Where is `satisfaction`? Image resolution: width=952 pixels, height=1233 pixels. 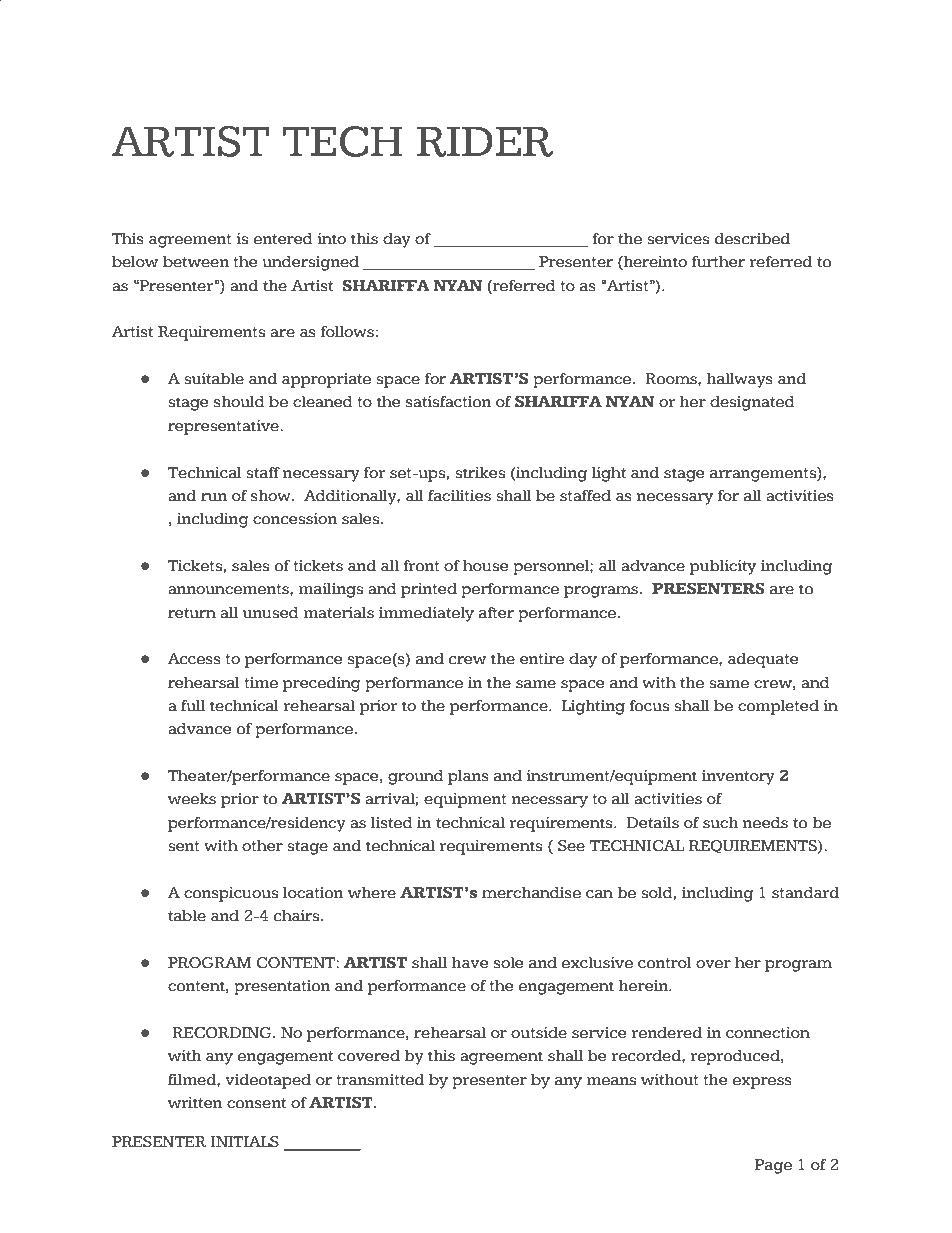 satisfaction is located at coordinates (449, 402).
